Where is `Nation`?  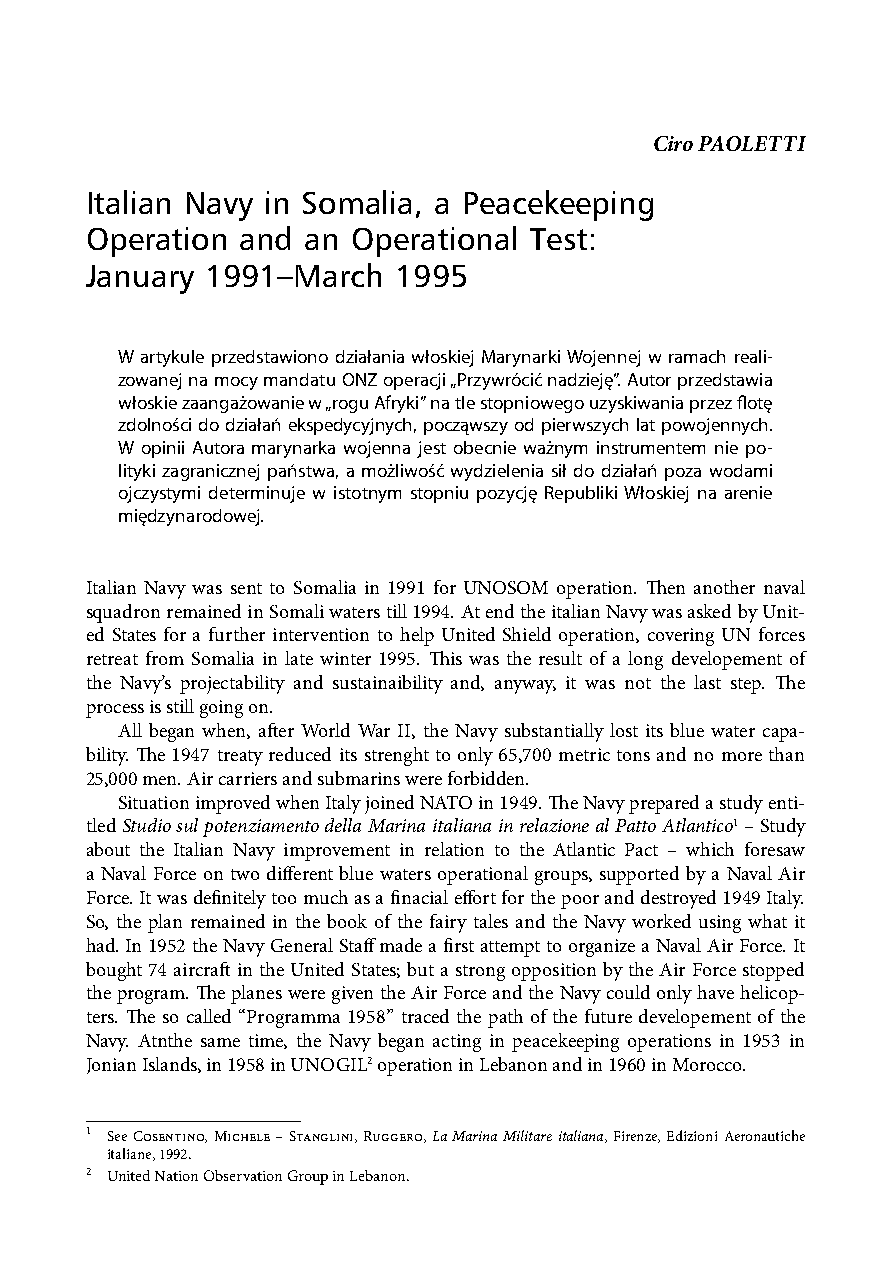 Nation is located at coordinates (176, 1176).
